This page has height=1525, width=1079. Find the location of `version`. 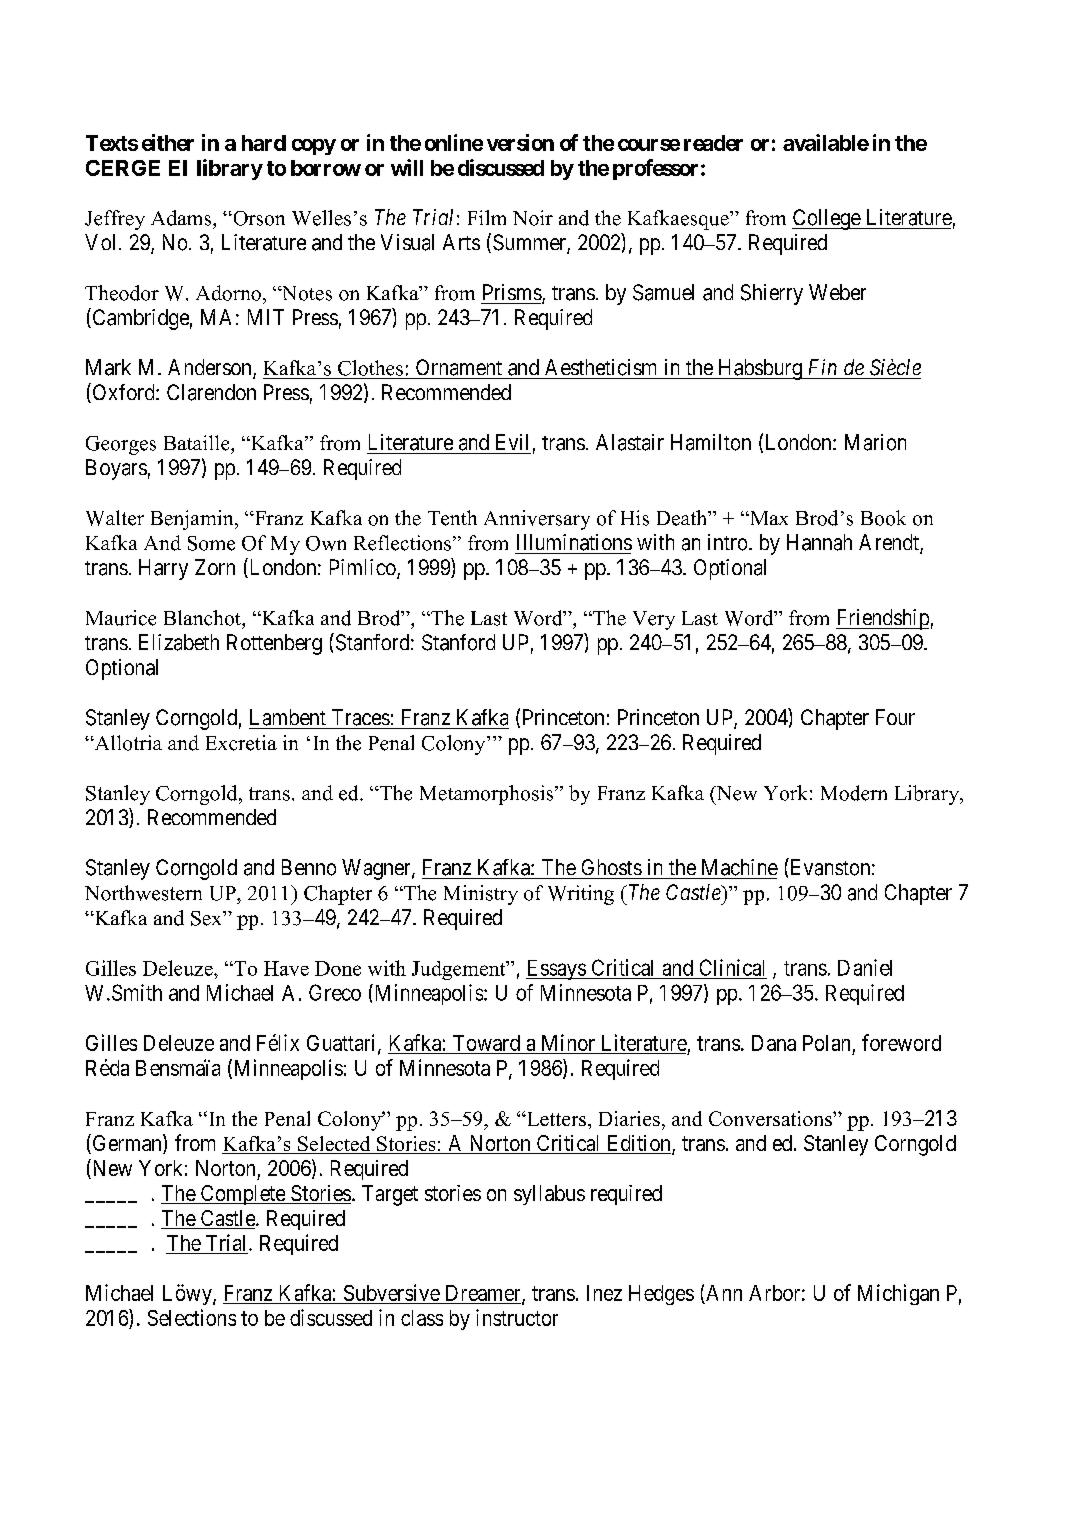

version is located at coordinates (520, 142).
